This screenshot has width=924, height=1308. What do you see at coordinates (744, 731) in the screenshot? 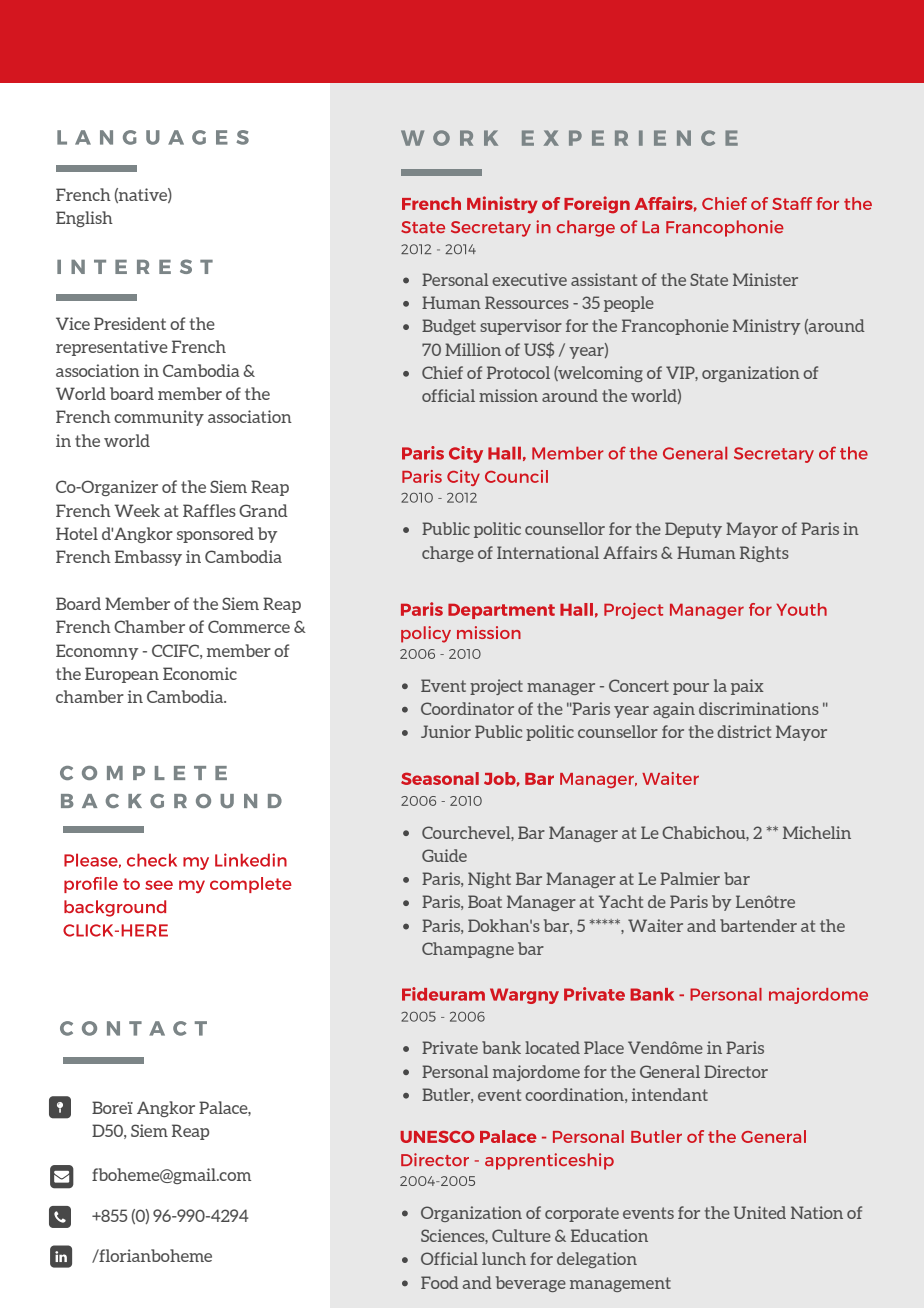
I see `district` at bounding box center [744, 731].
